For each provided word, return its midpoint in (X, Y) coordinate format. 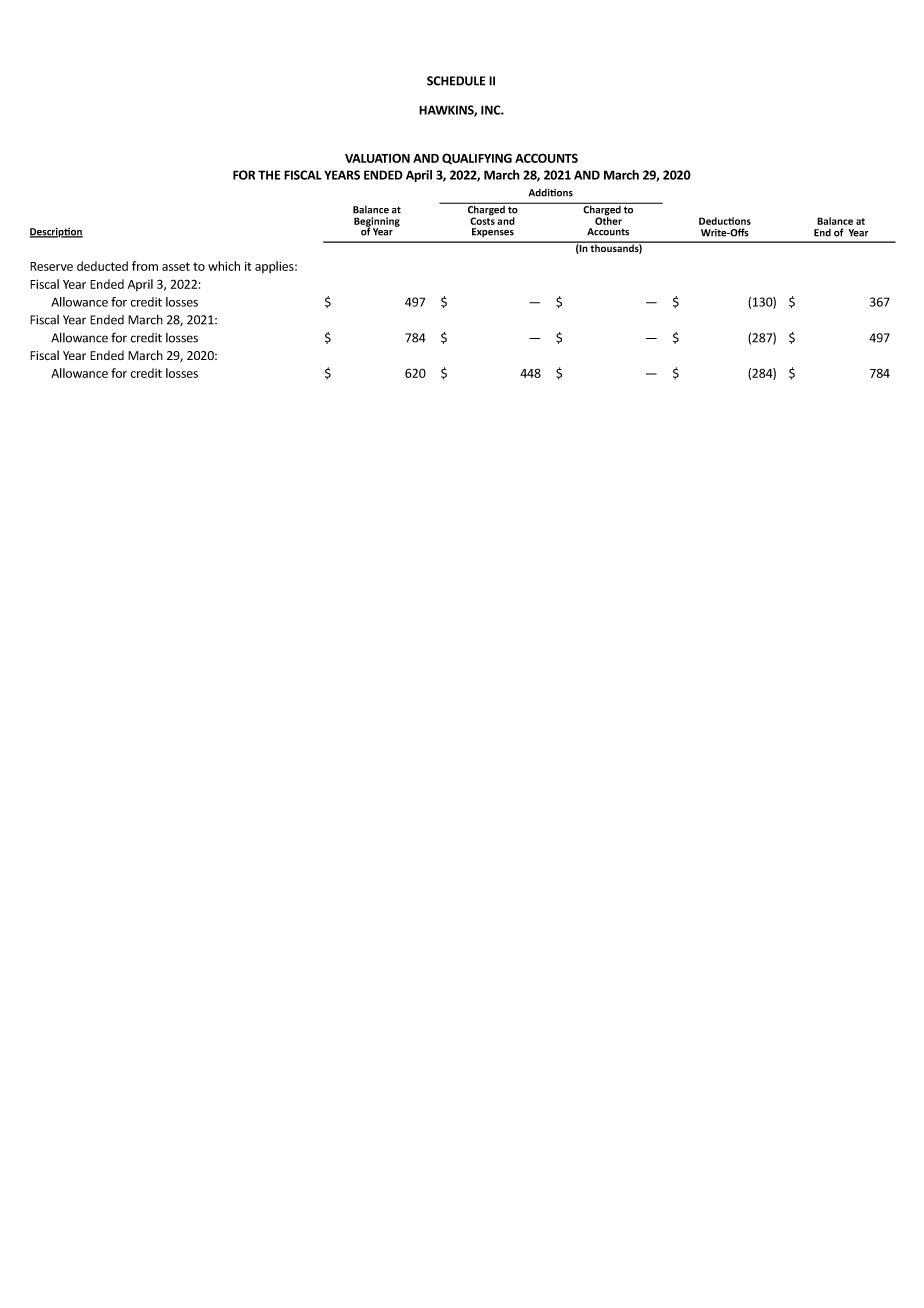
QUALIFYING (477, 158)
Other (608, 220)
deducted (102, 266)
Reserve (51, 266)
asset (176, 266)
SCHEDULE (456, 81)
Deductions (725, 221)
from (145, 266)
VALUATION (377, 158)
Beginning (377, 223)
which (224, 266)
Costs (482, 220)
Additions (551, 193)
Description (56, 233)
